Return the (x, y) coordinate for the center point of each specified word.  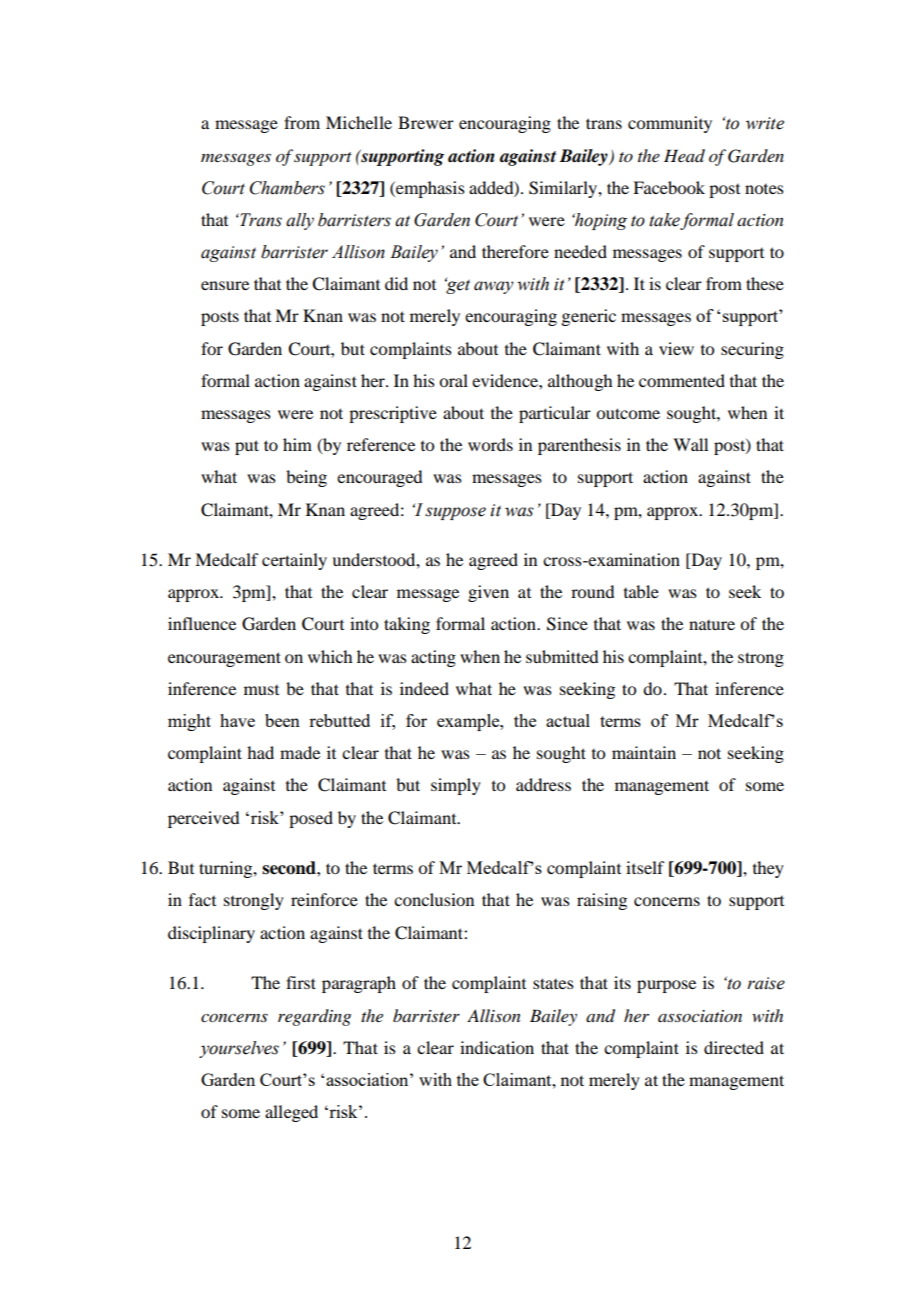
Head (684, 156)
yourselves (239, 1049)
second (290, 868)
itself (645, 867)
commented (682, 380)
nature (712, 625)
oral (453, 380)
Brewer (426, 122)
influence (202, 623)
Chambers (287, 188)
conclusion (434, 899)
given (488, 593)
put (247, 447)
